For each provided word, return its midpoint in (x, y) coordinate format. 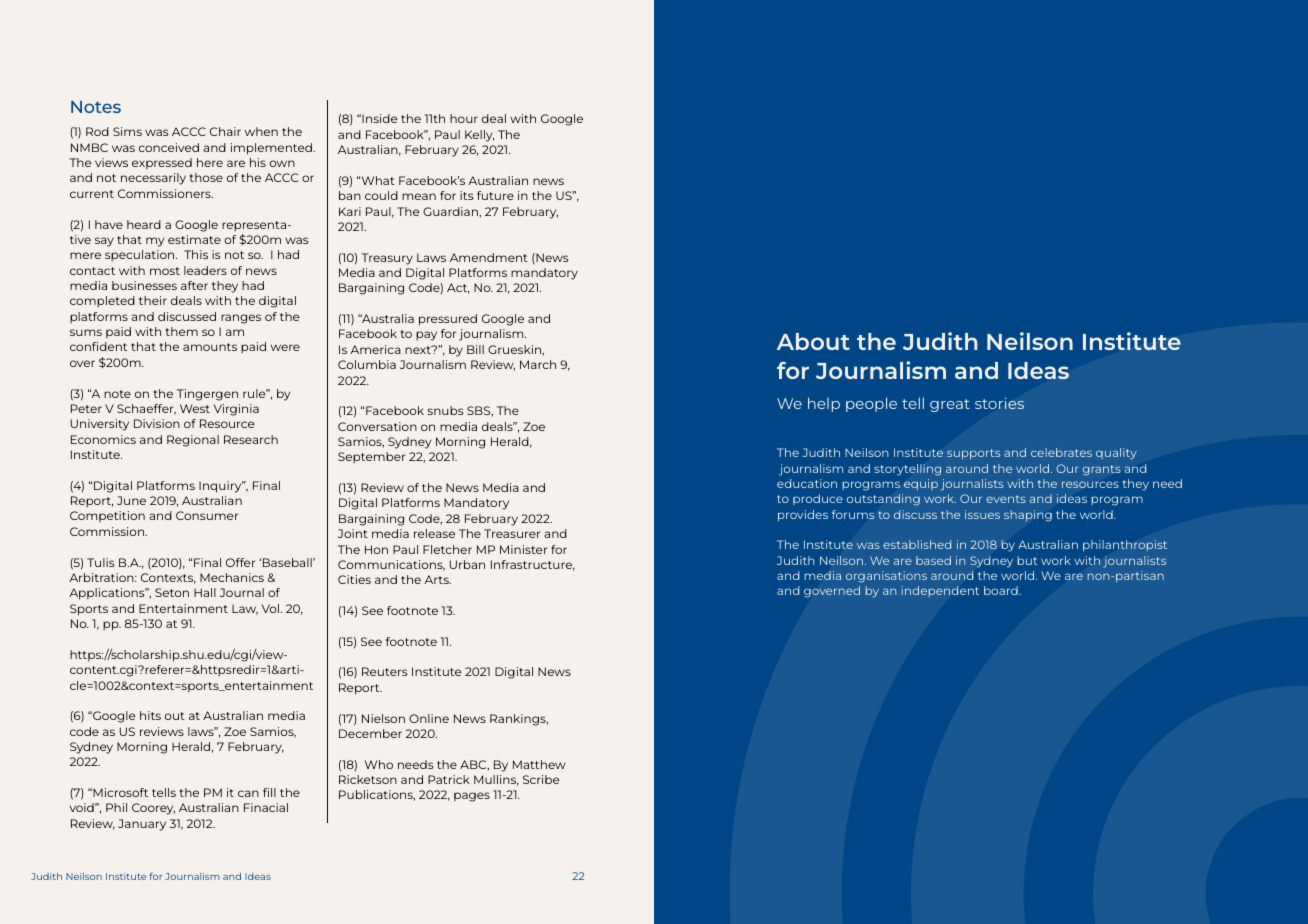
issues (982, 514)
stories (999, 403)
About (813, 341)
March (538, 364)
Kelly (479, 136)
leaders (205, 270)
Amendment (489, 257)
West (195, 408)
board (1002, 590)
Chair (225, 131)
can (248, 793)
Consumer (207, 515)
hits (150, 715)
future (495, 195)
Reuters (385, 671)
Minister (523, 549)
